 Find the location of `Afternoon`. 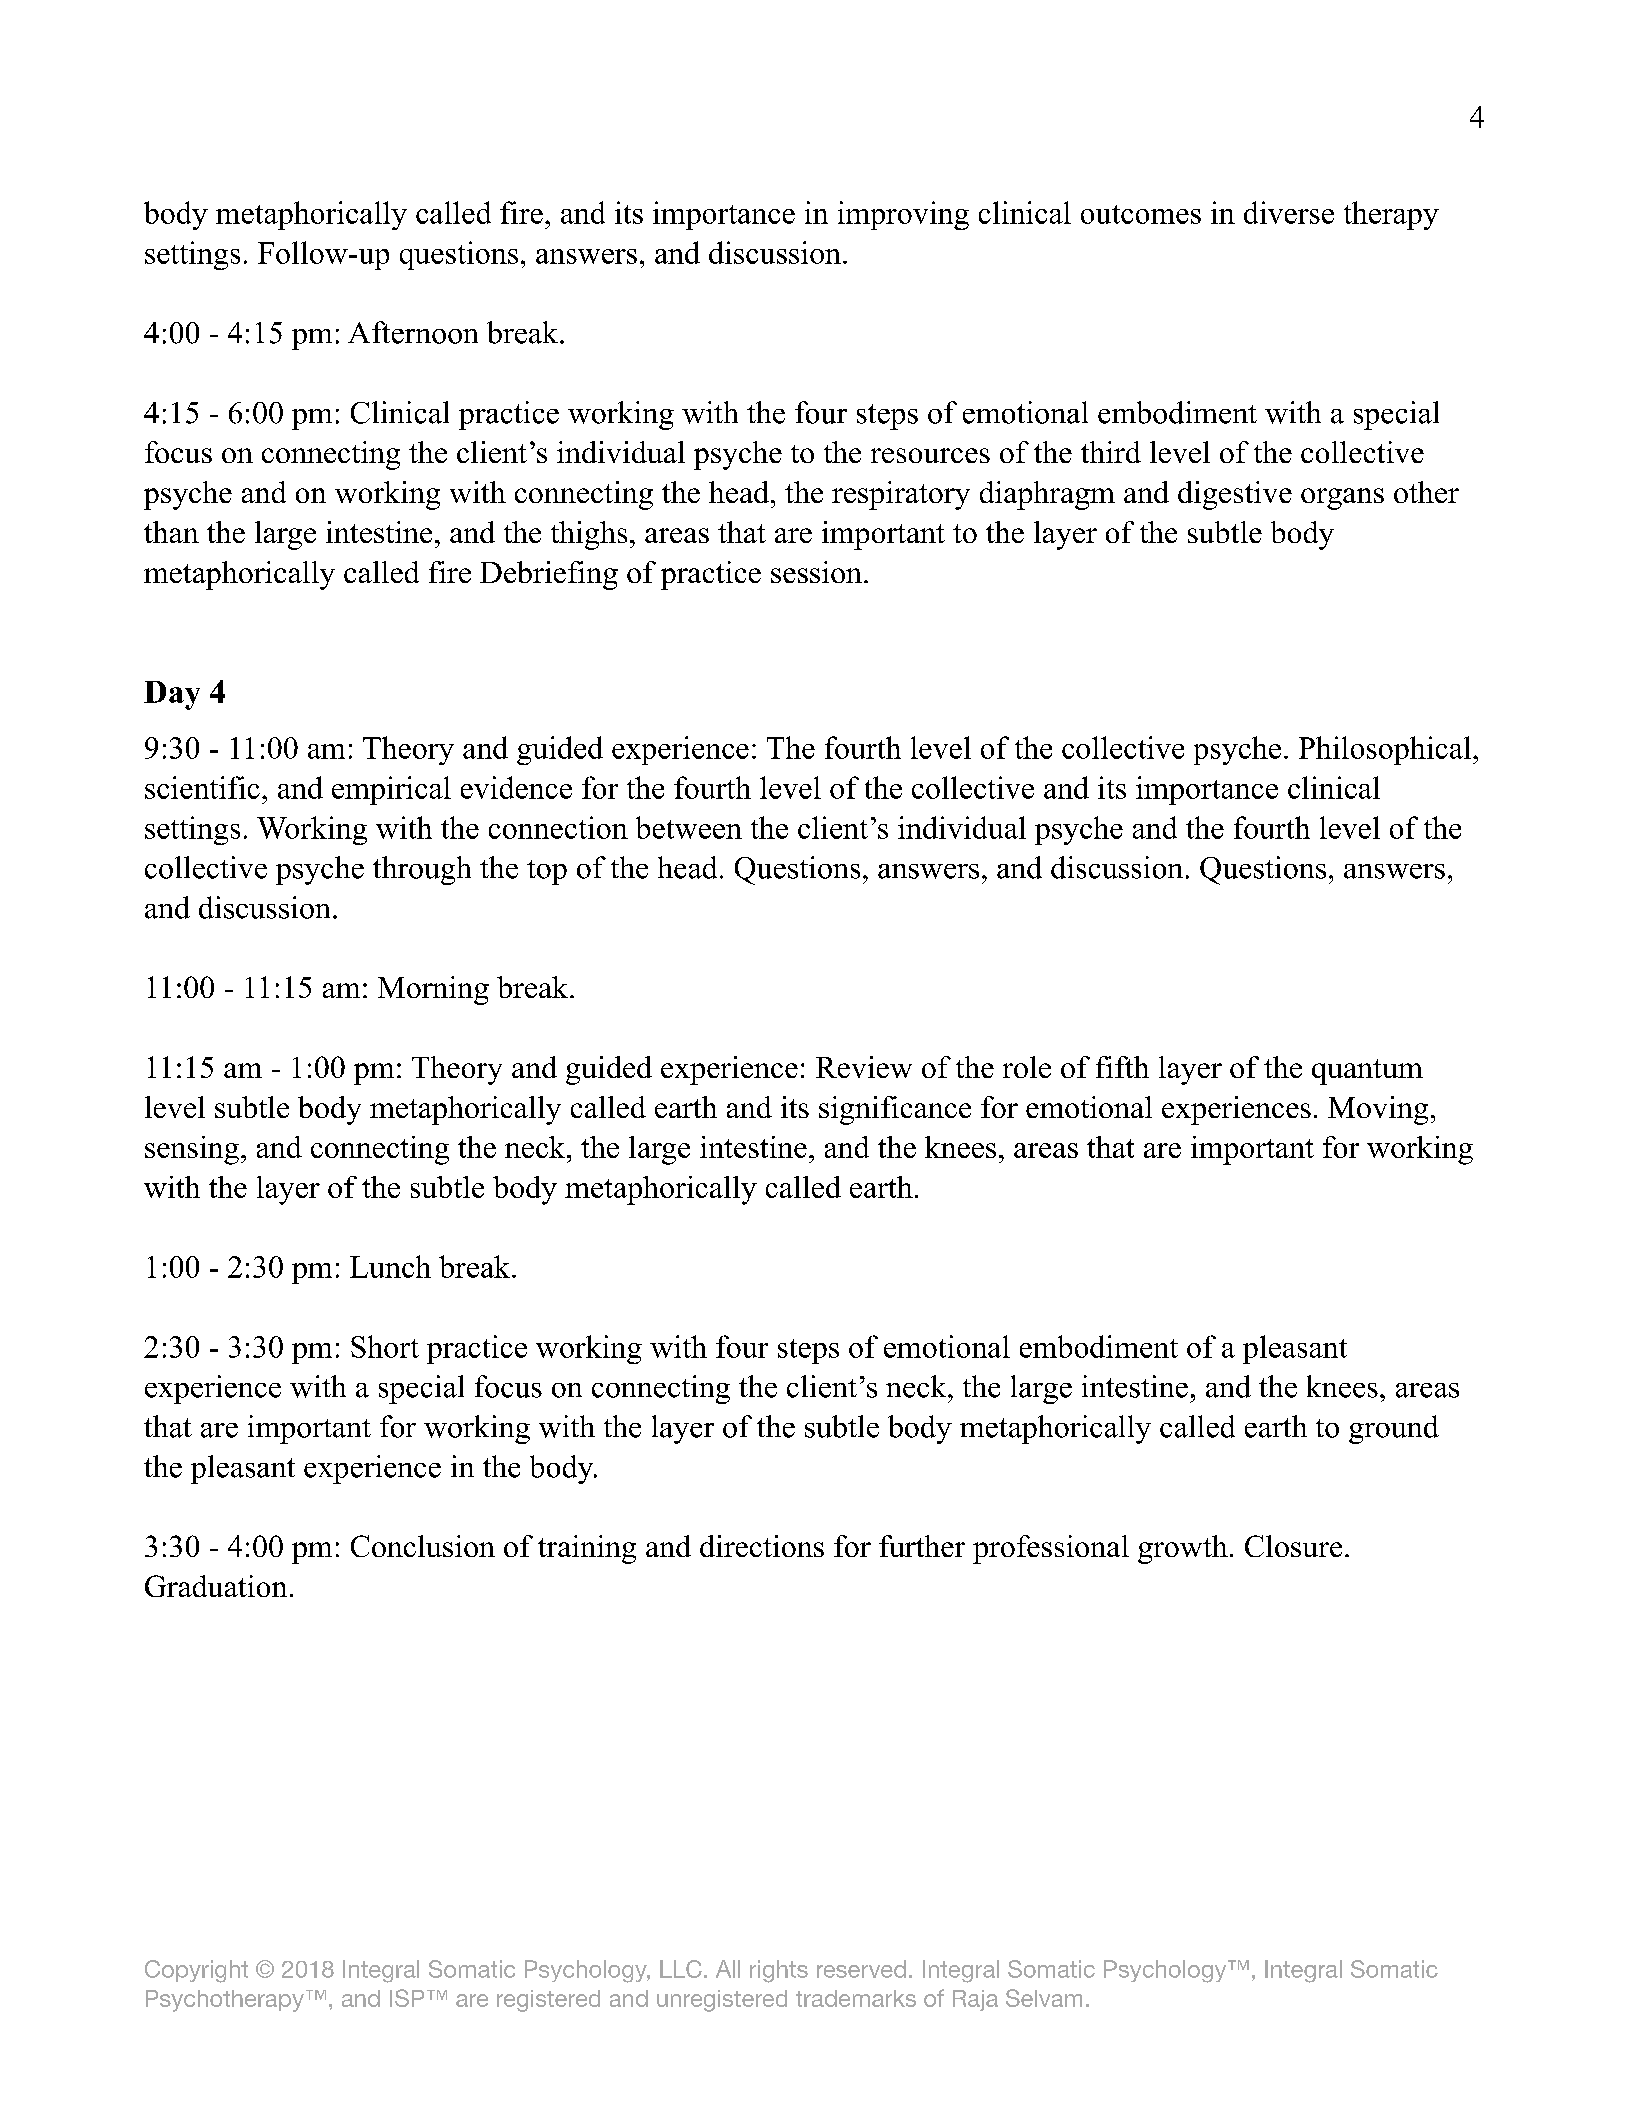

Afternoon is located at coordinates (413, 332).
